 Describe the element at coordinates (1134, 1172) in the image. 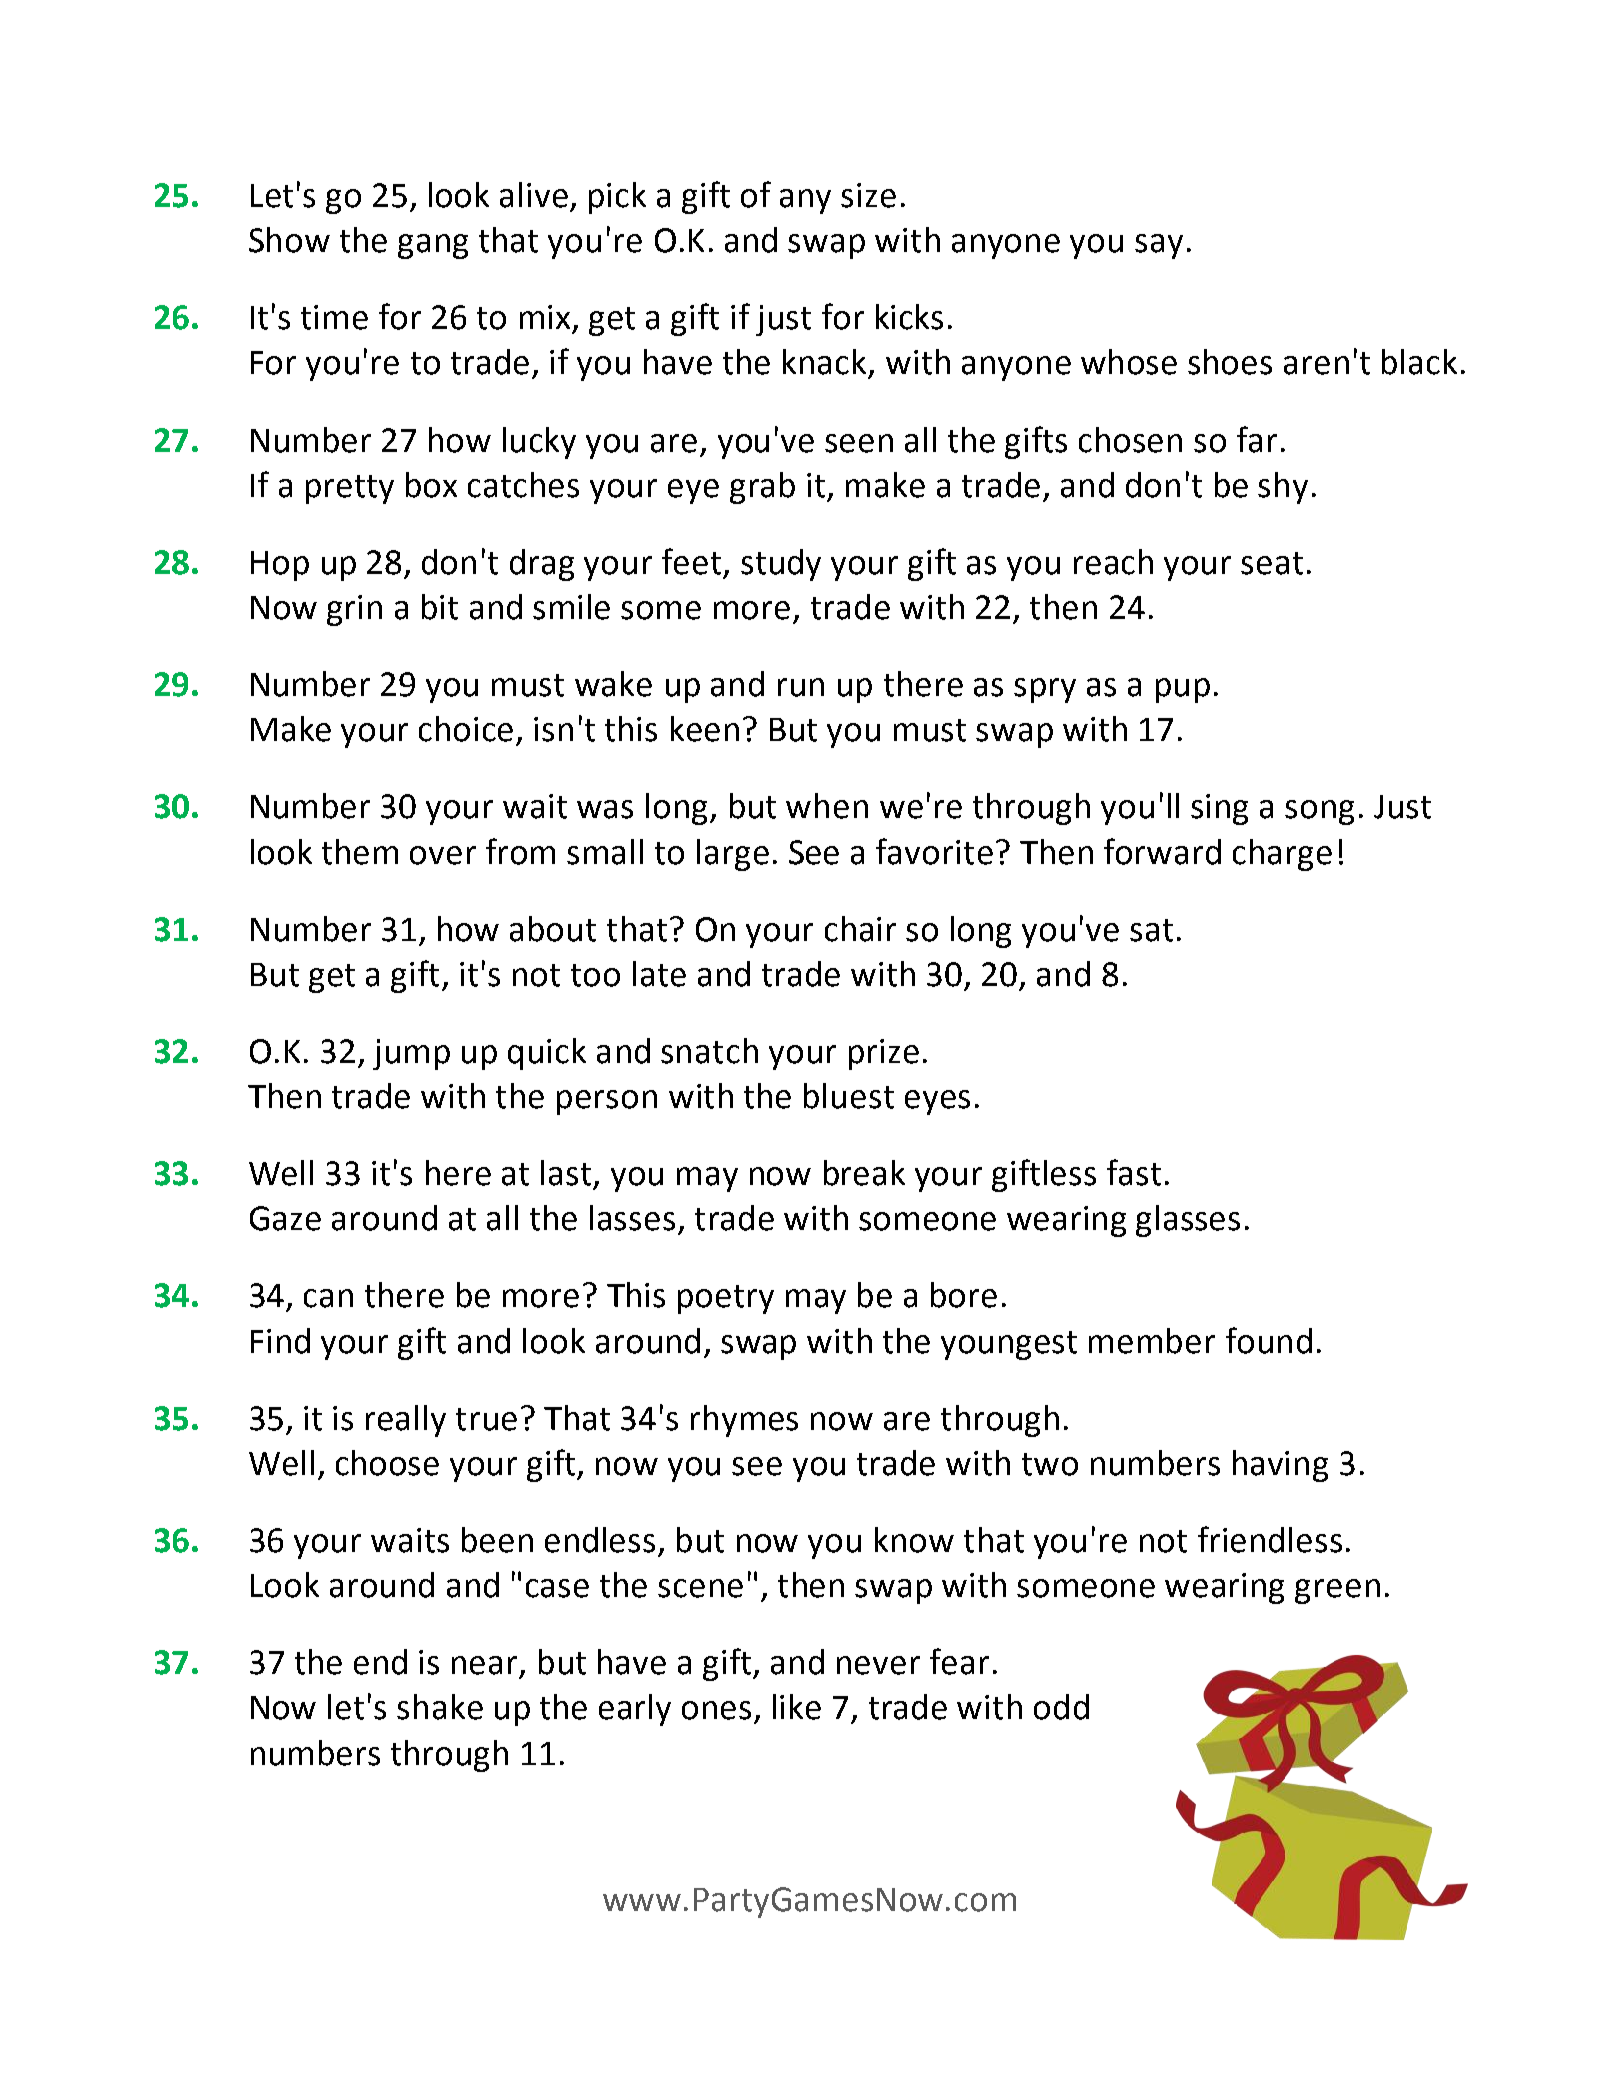

I see `fast` at that location.
